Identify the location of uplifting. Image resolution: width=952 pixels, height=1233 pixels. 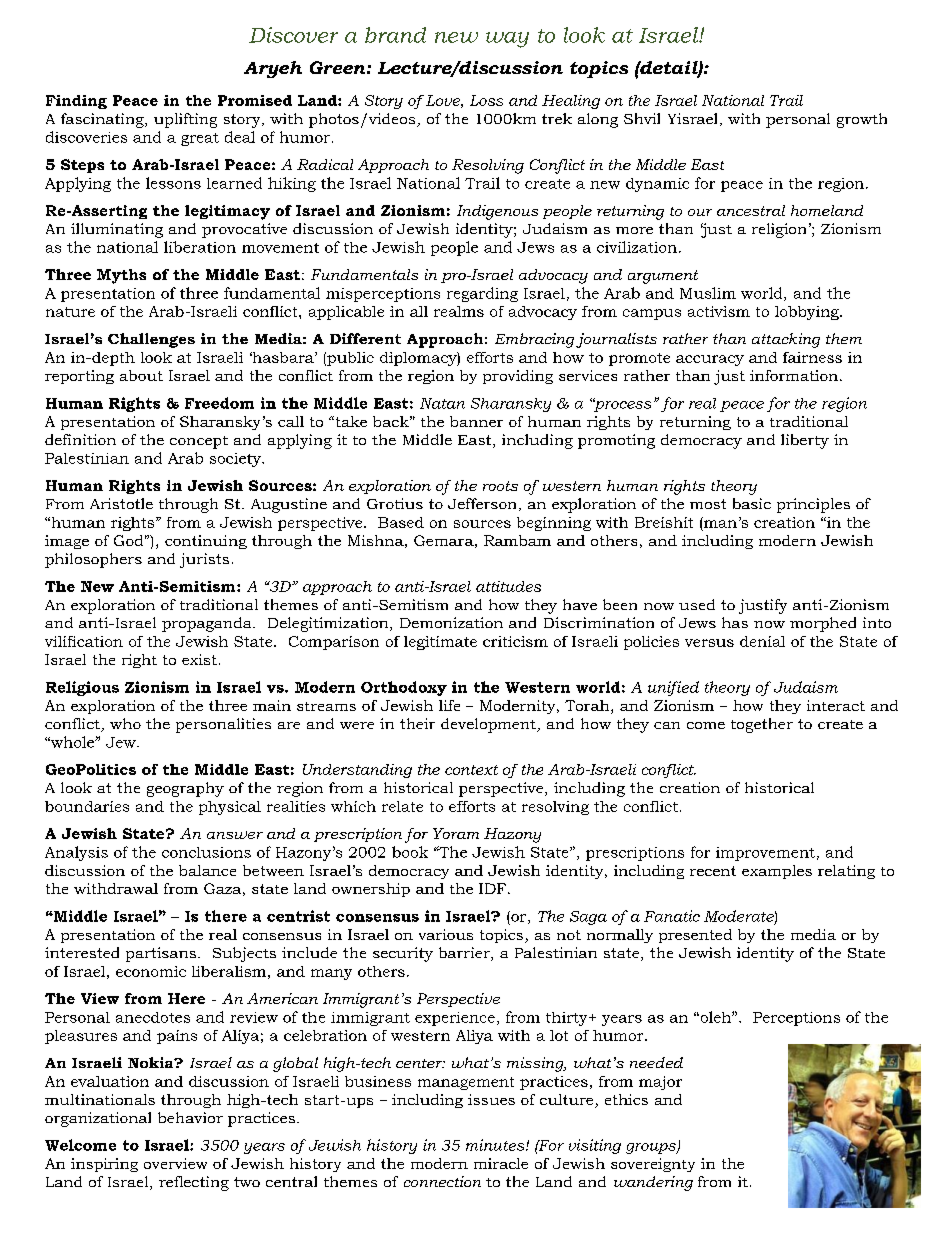
(185, 120).
